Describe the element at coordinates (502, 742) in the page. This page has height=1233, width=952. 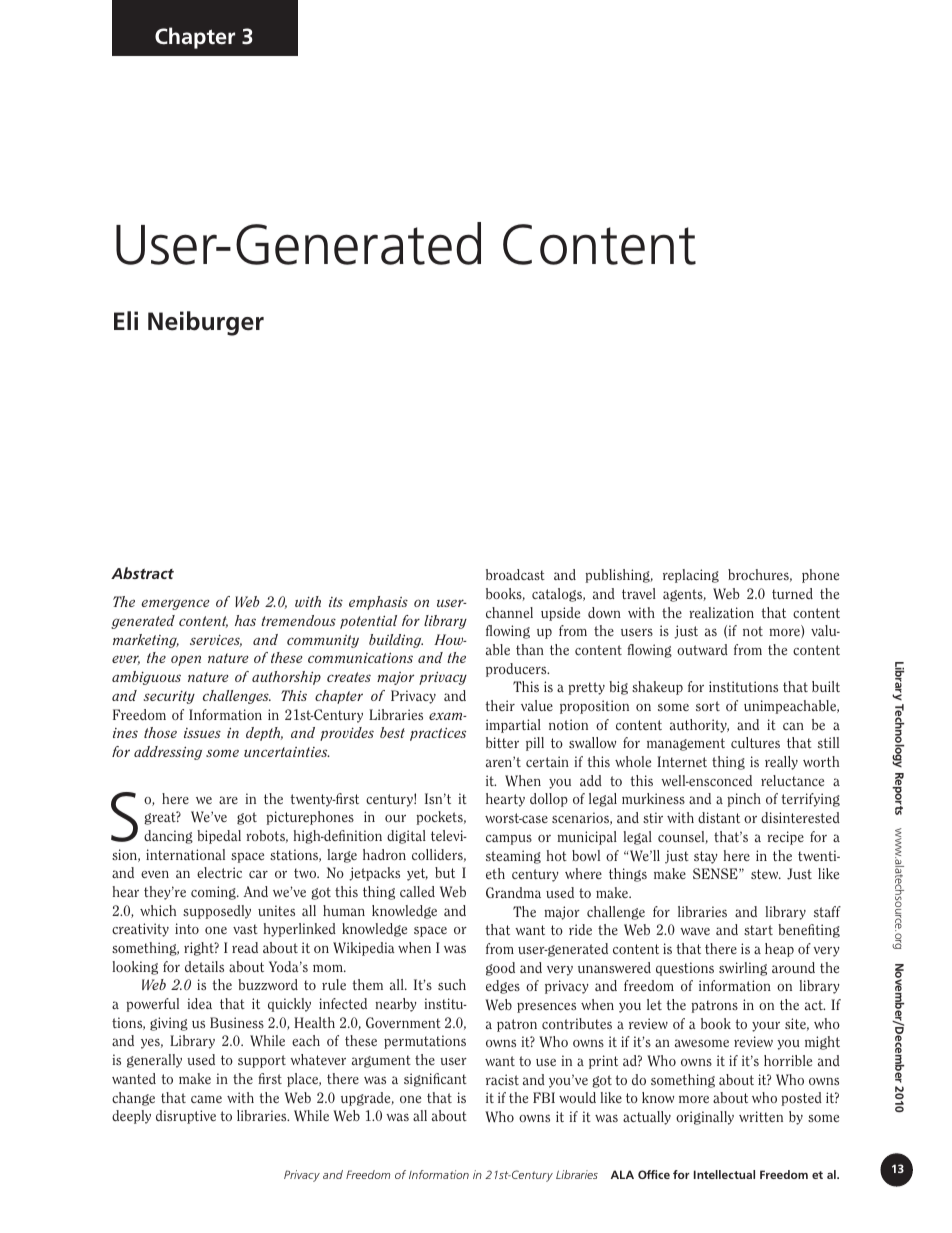
I see `bitter` at that location.
